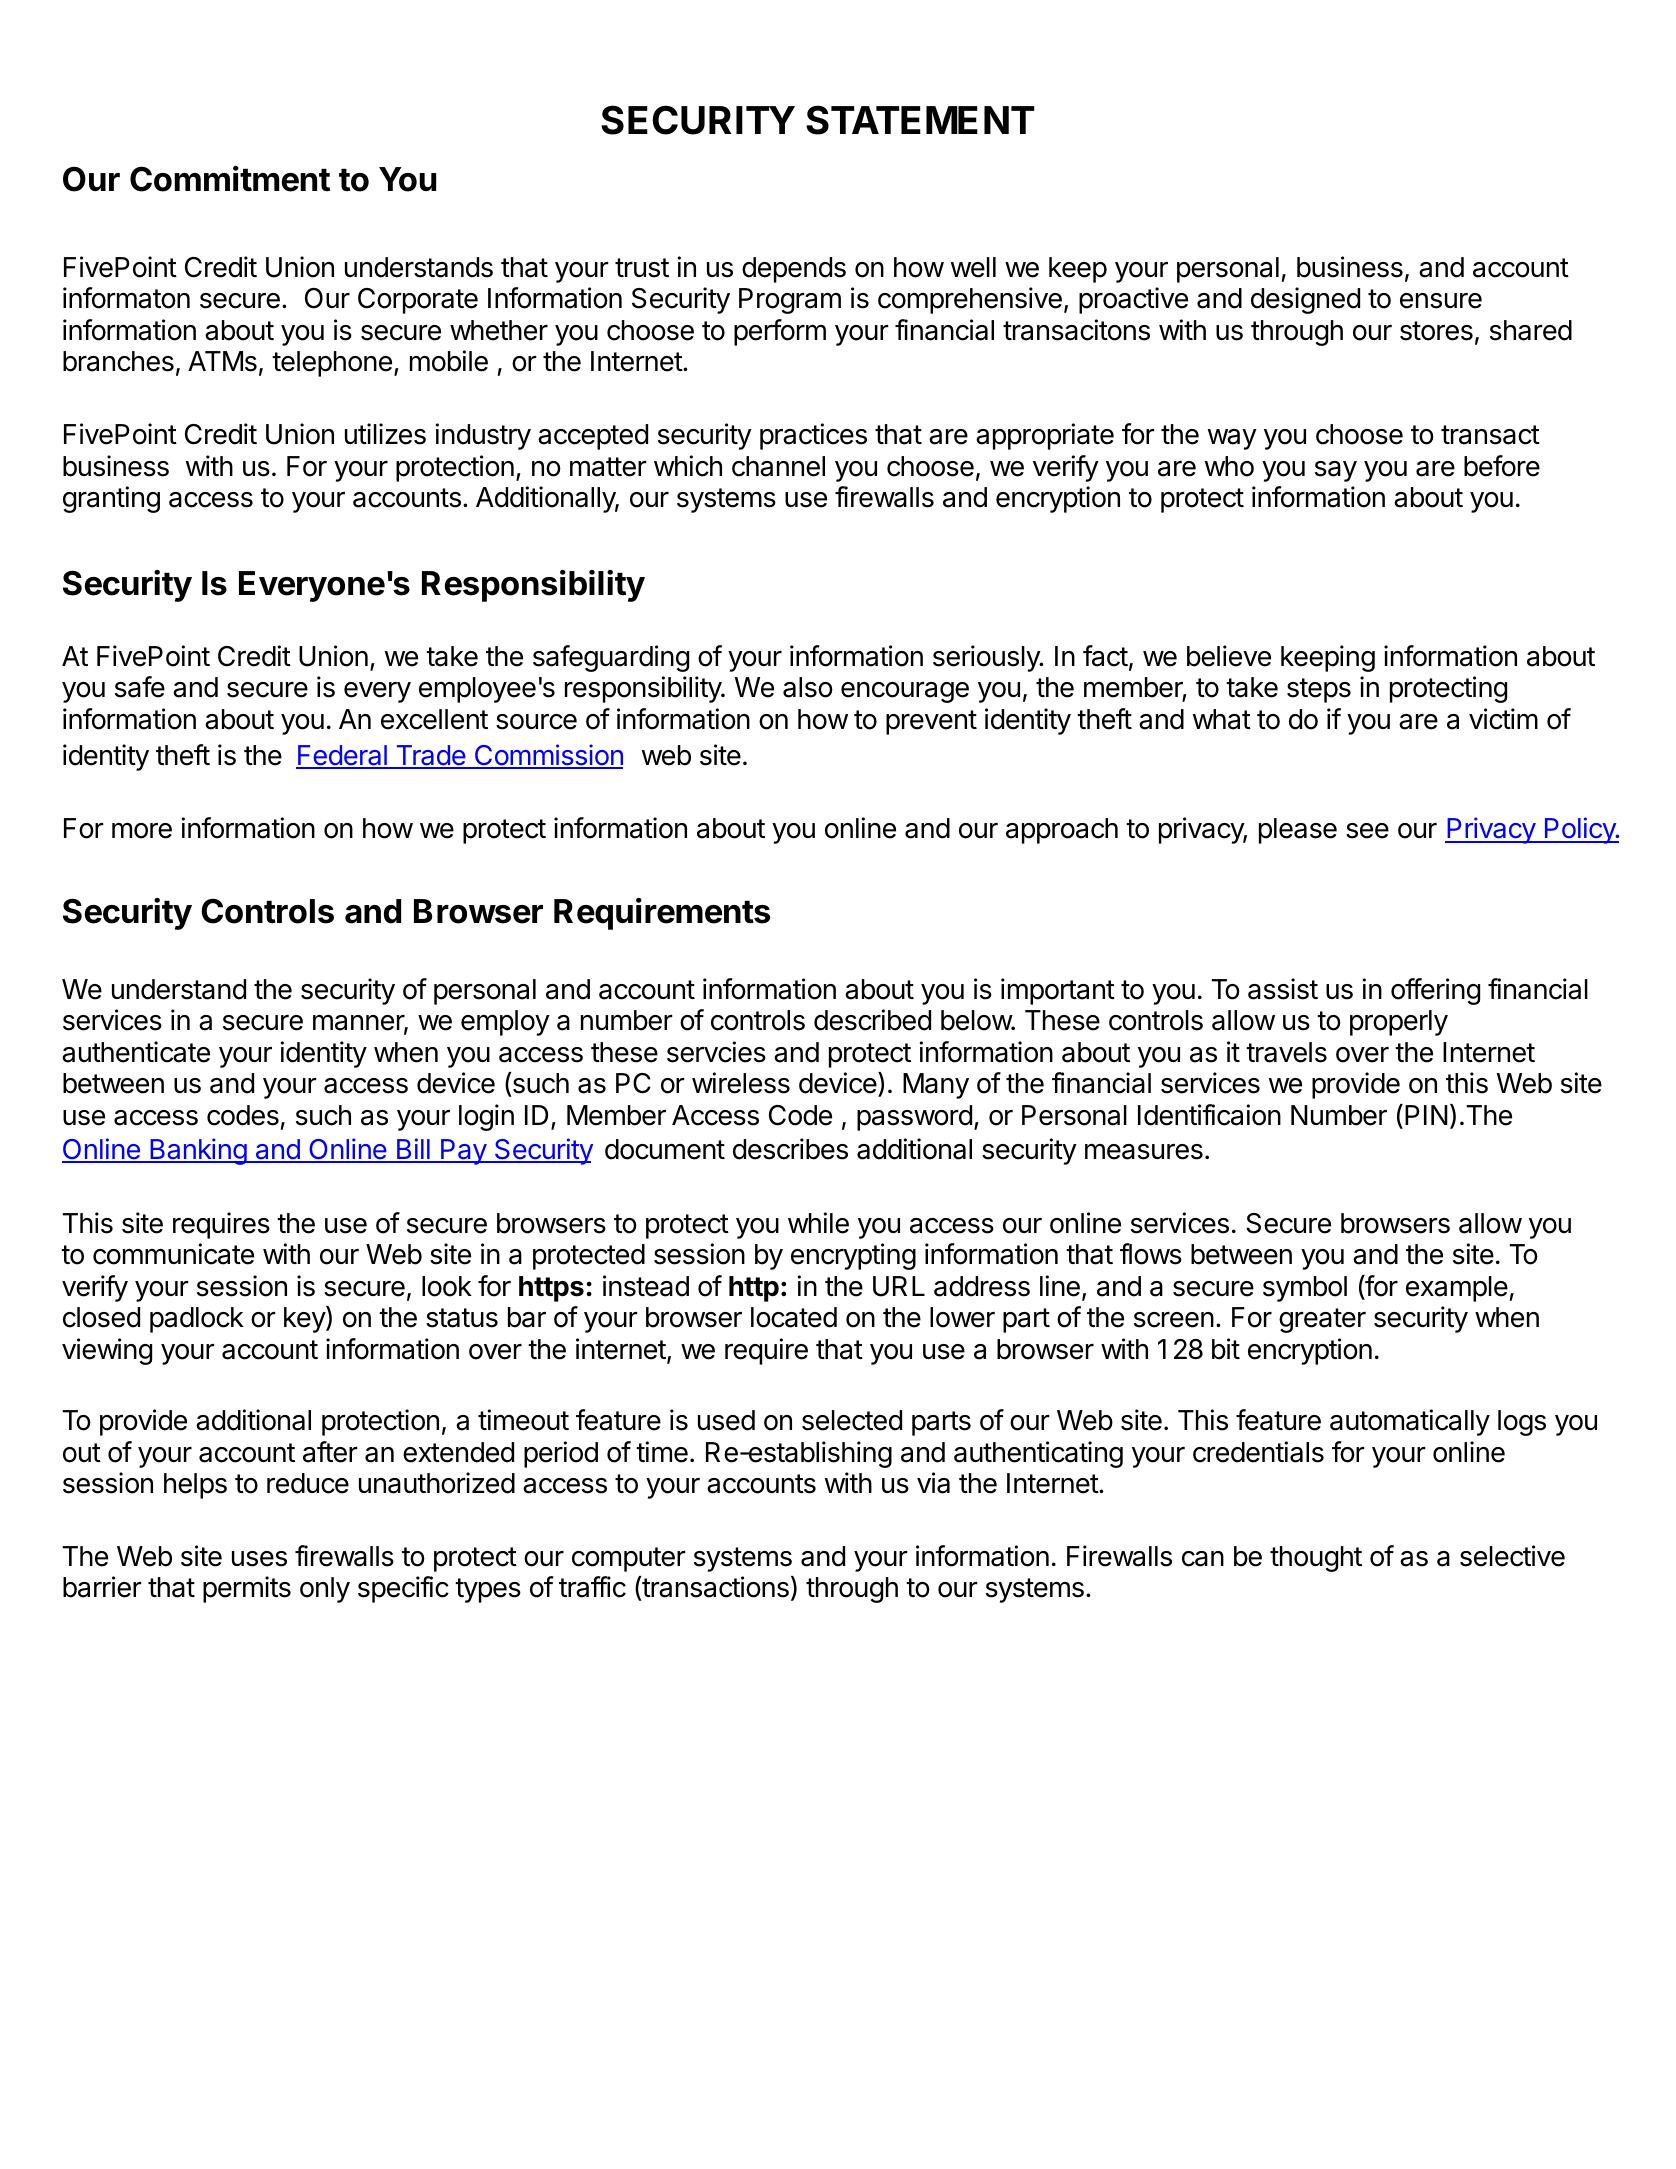 The height and width of the document is (2169, 1676). What do you see at coordinates (1316, 1559) in the document?
I see `thought` at bounding box center [1316, 1559].
